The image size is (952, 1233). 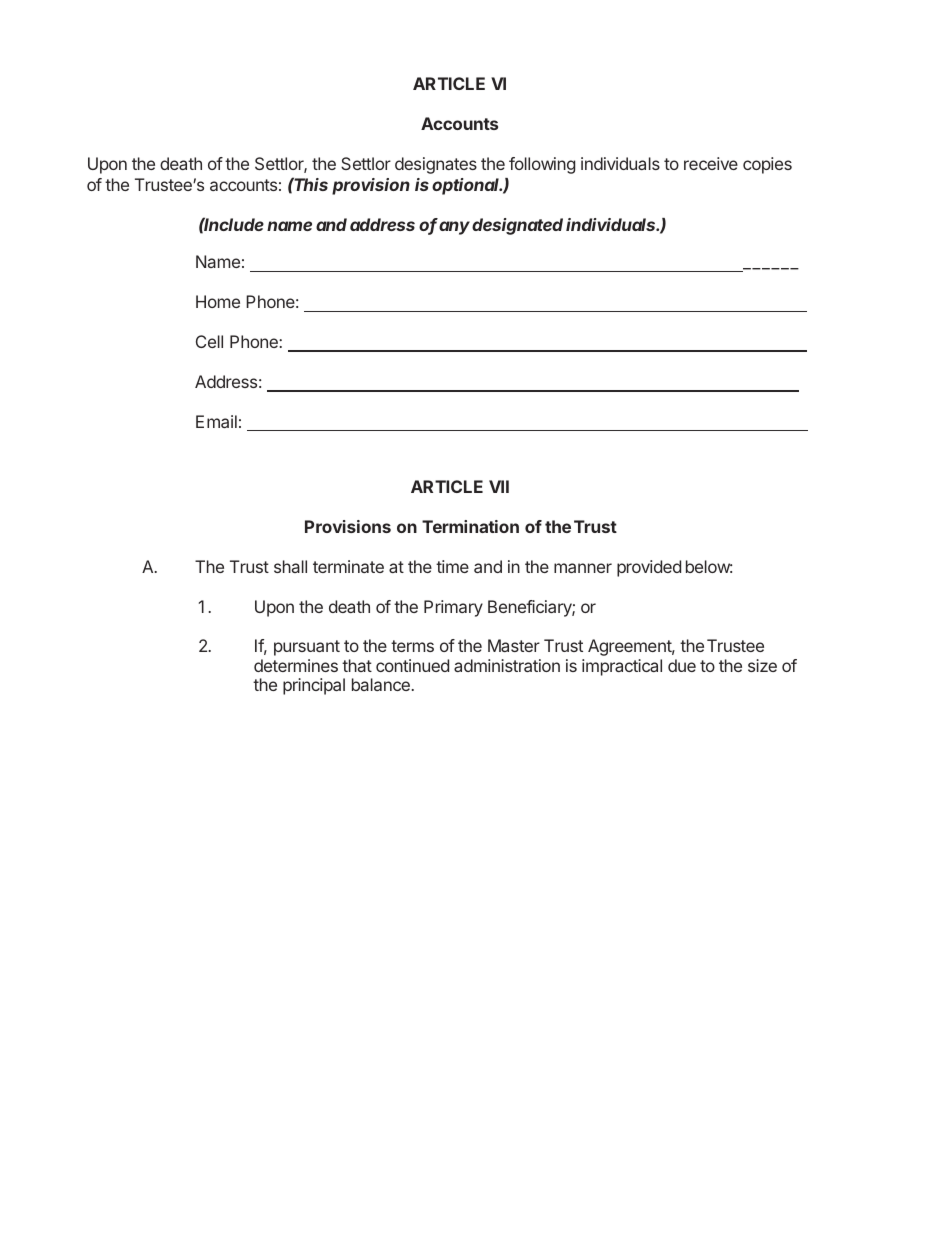 What do you see at coordinates (436, 165) in the screenshot?
I see `designates` at bounding box center [436, 165].
